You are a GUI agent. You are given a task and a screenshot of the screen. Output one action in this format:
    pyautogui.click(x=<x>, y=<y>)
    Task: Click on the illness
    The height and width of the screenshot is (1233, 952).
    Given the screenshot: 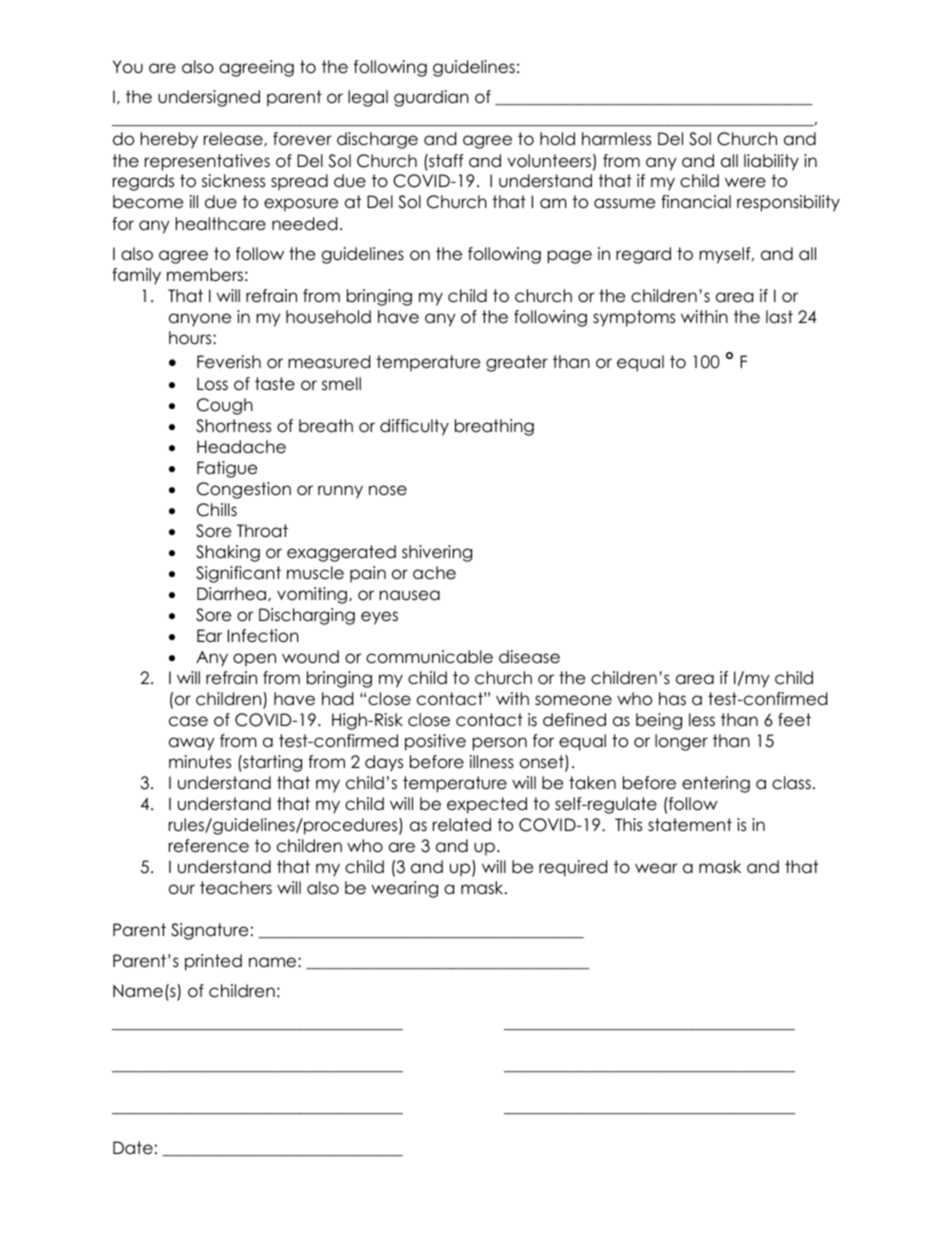 What is the action you would take?
    pyautogui.click(x=492, y=762)
